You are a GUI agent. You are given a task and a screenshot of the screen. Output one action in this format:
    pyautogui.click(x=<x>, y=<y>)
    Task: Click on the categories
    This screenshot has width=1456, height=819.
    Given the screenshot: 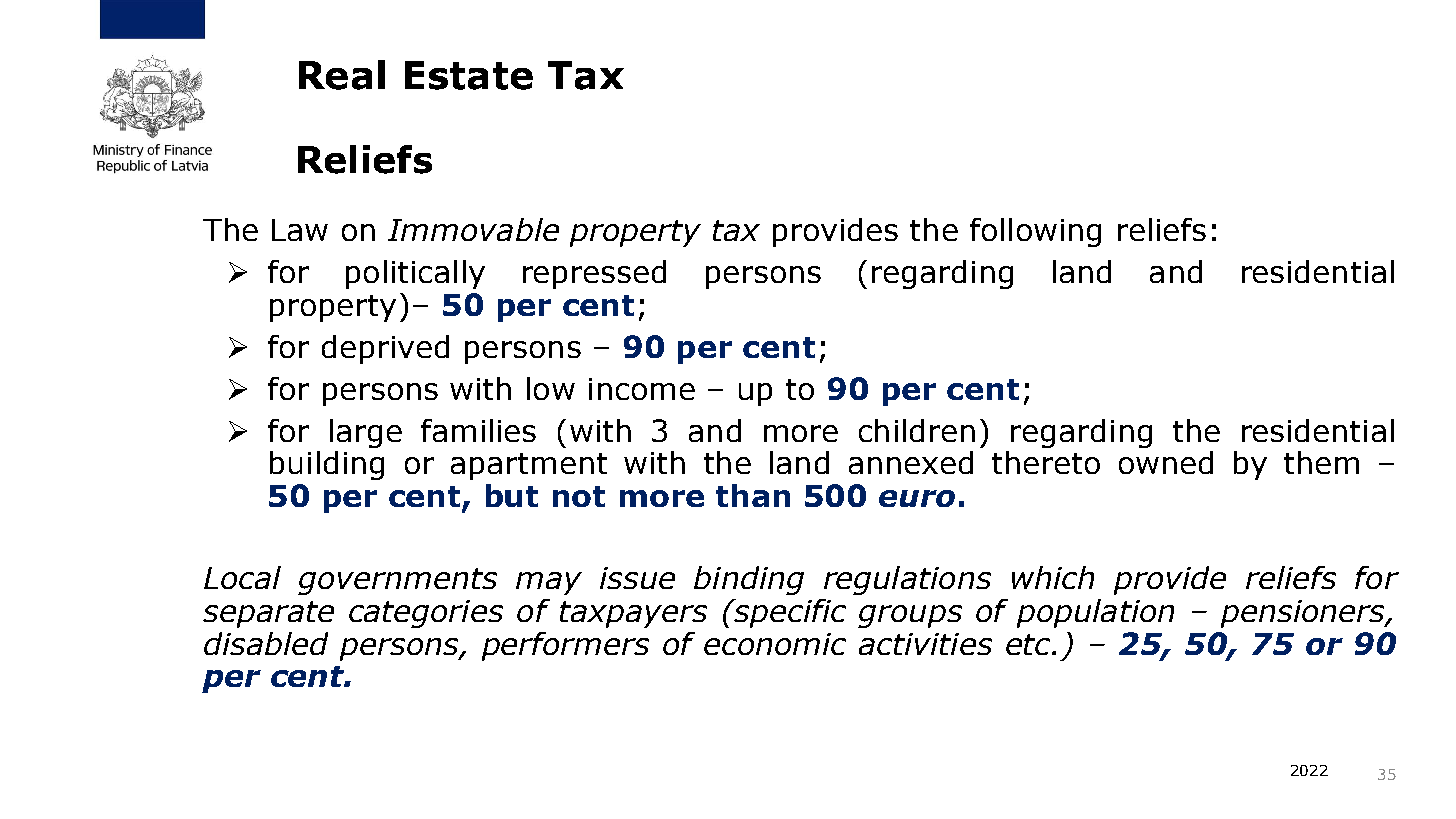 What is the action you would take?
    pyautogui.click(x=426, y=614)
